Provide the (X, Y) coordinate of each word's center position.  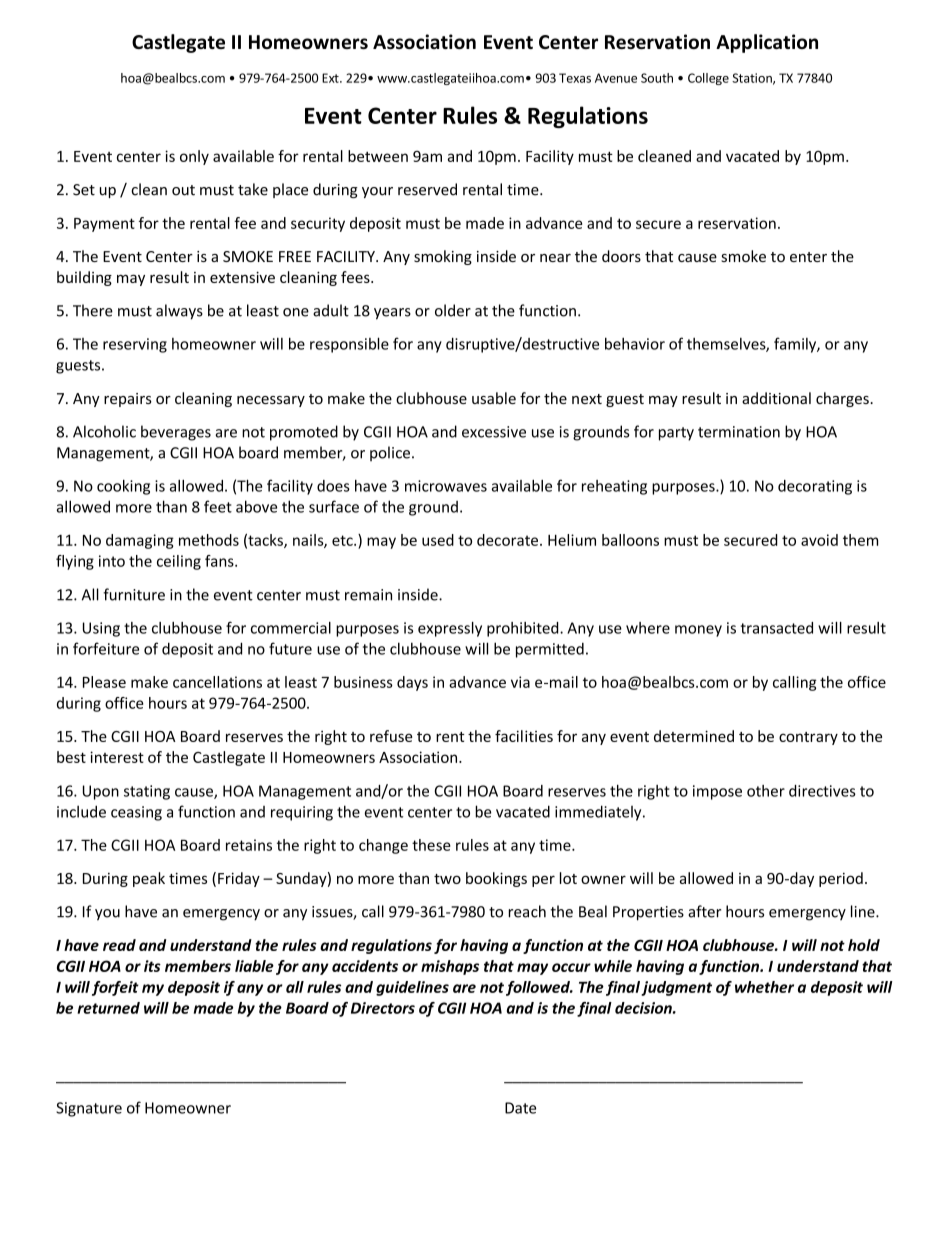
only (194, 157)
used (438, 540)
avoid (819, 540)
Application (767, 43)
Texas (575, 78)
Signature (89, 1109)
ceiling (179, 562)
